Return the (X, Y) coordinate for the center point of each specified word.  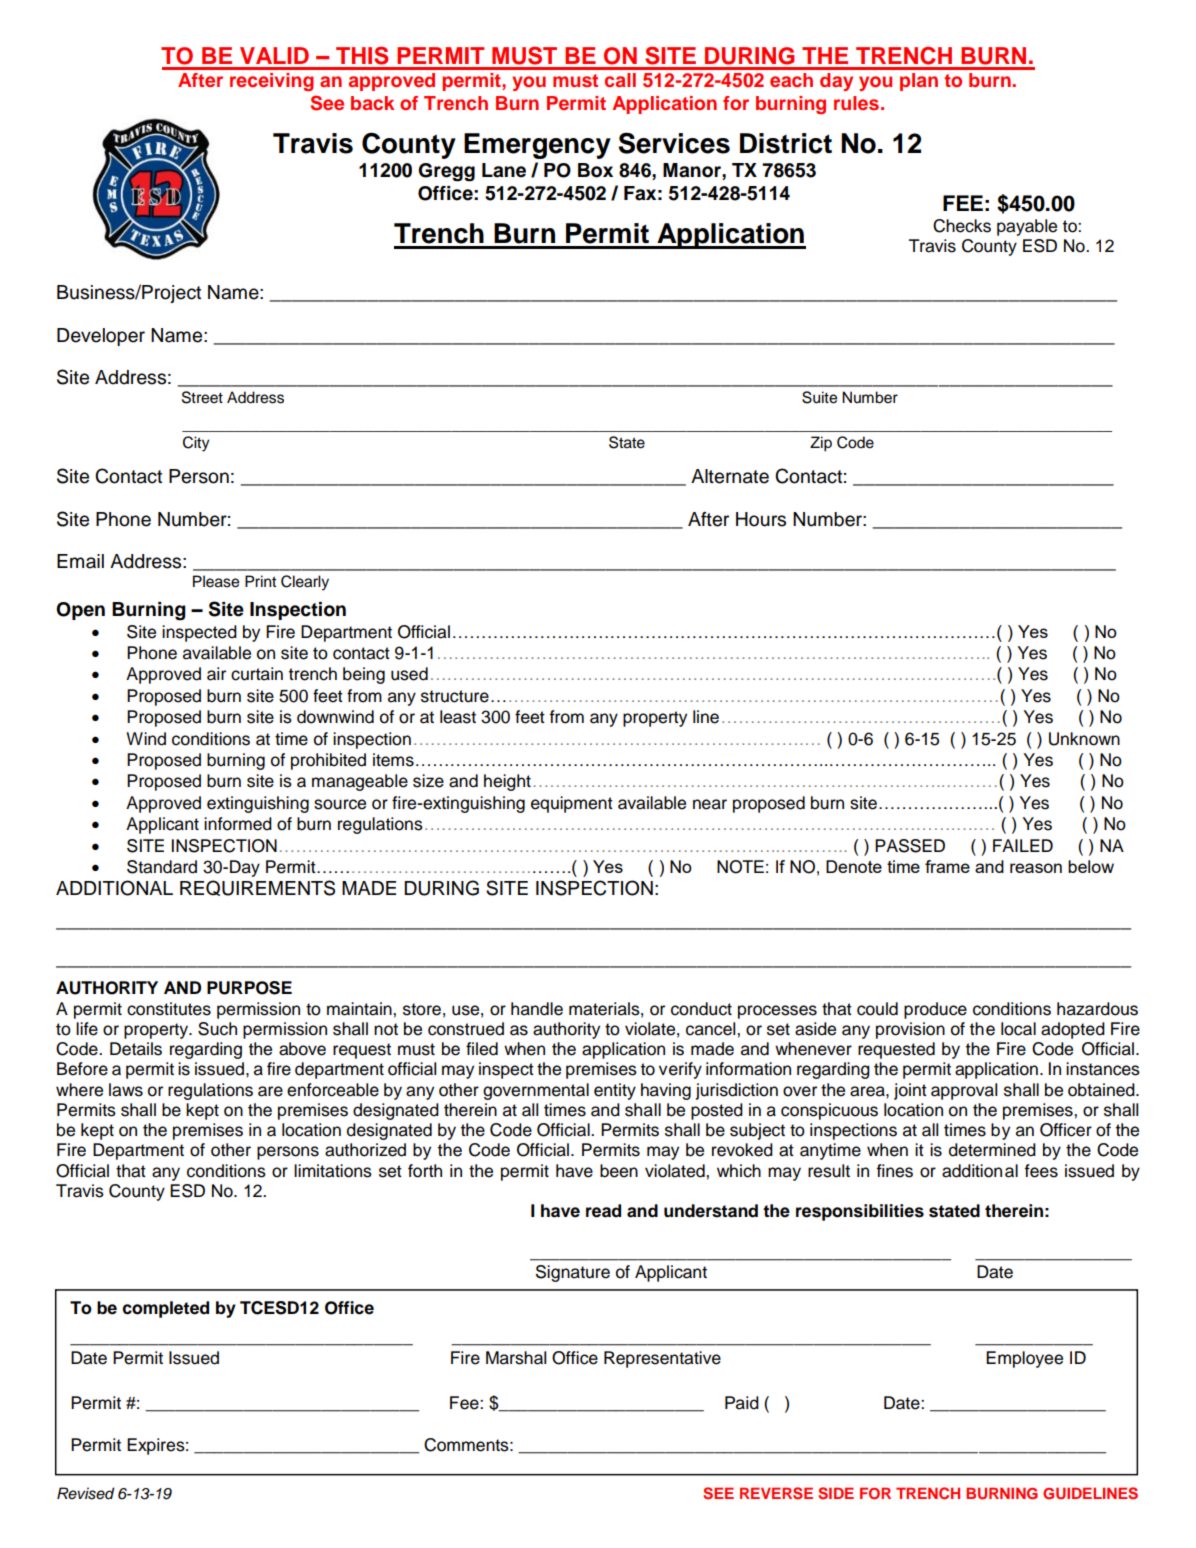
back (372, 103)
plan (919, 82)
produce (935, 1010)
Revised (86, 1493)
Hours (761, 519)
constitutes (169, 1009)
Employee (1024, 1359)
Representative (662, 1359)
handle (537, 1009)
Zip (821, 444)
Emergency (537, 146)
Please (216, 581)
